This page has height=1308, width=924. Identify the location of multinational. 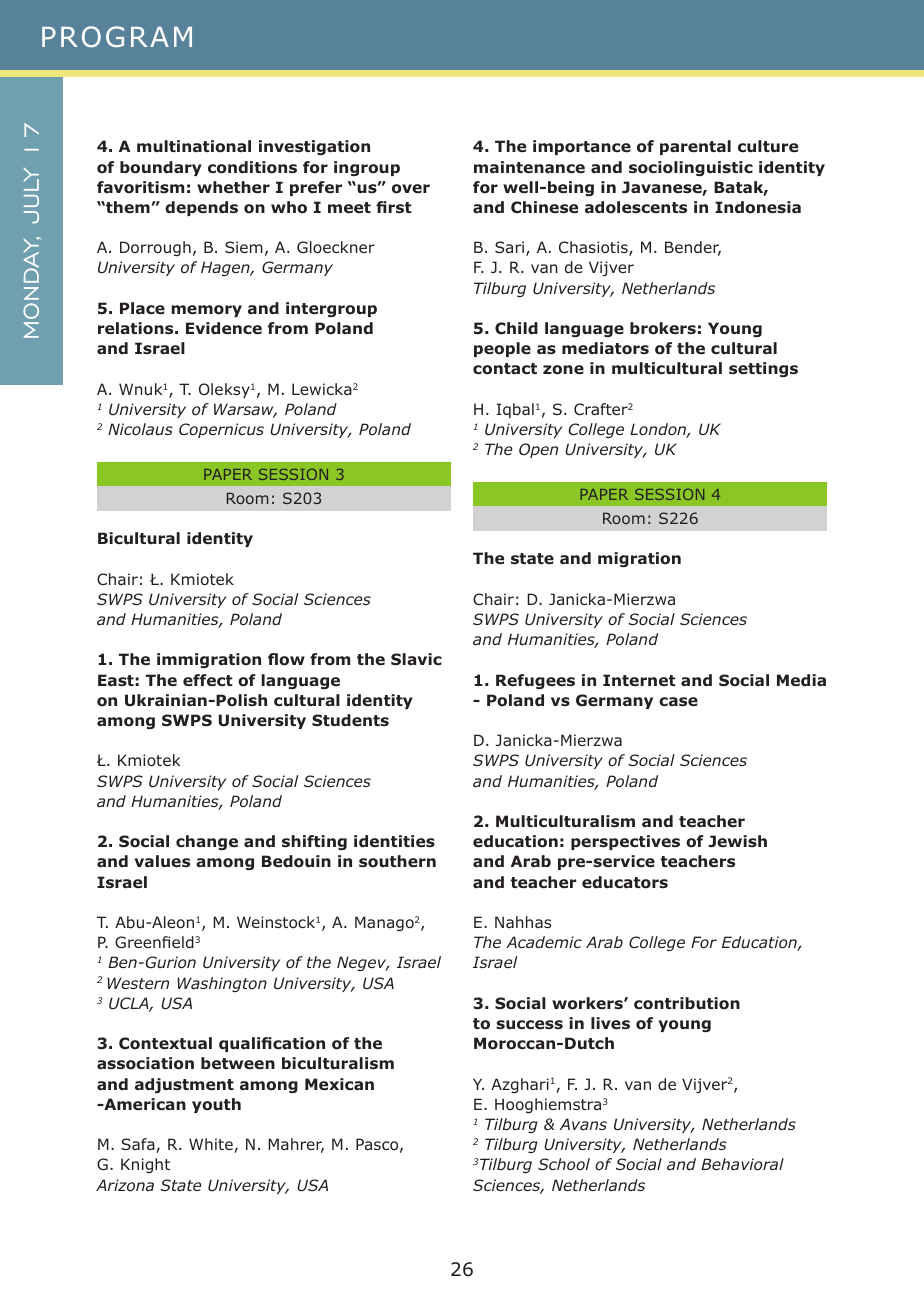
(194, 146).
